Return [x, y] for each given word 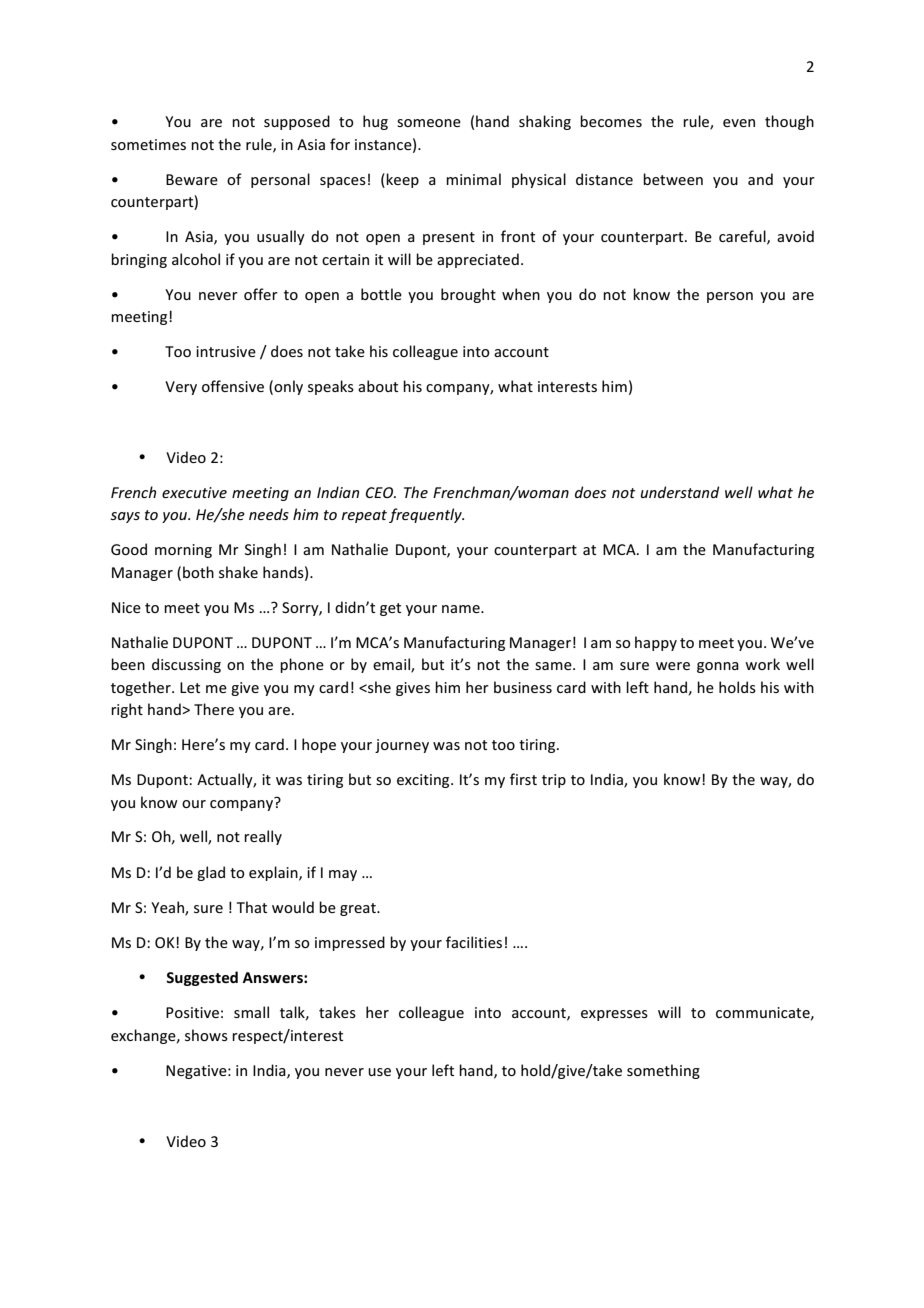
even [739, 123]
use [379, 1072]
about [378, 386]
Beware [192, 179]
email [392, 665]
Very [181, 388]
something [663, 1071]
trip [554, 781]
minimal [473, 179]
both [198, 572]
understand [680, 492]
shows [206, 1035]
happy [656, 643]
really [263, 837]
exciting [424, 781]
